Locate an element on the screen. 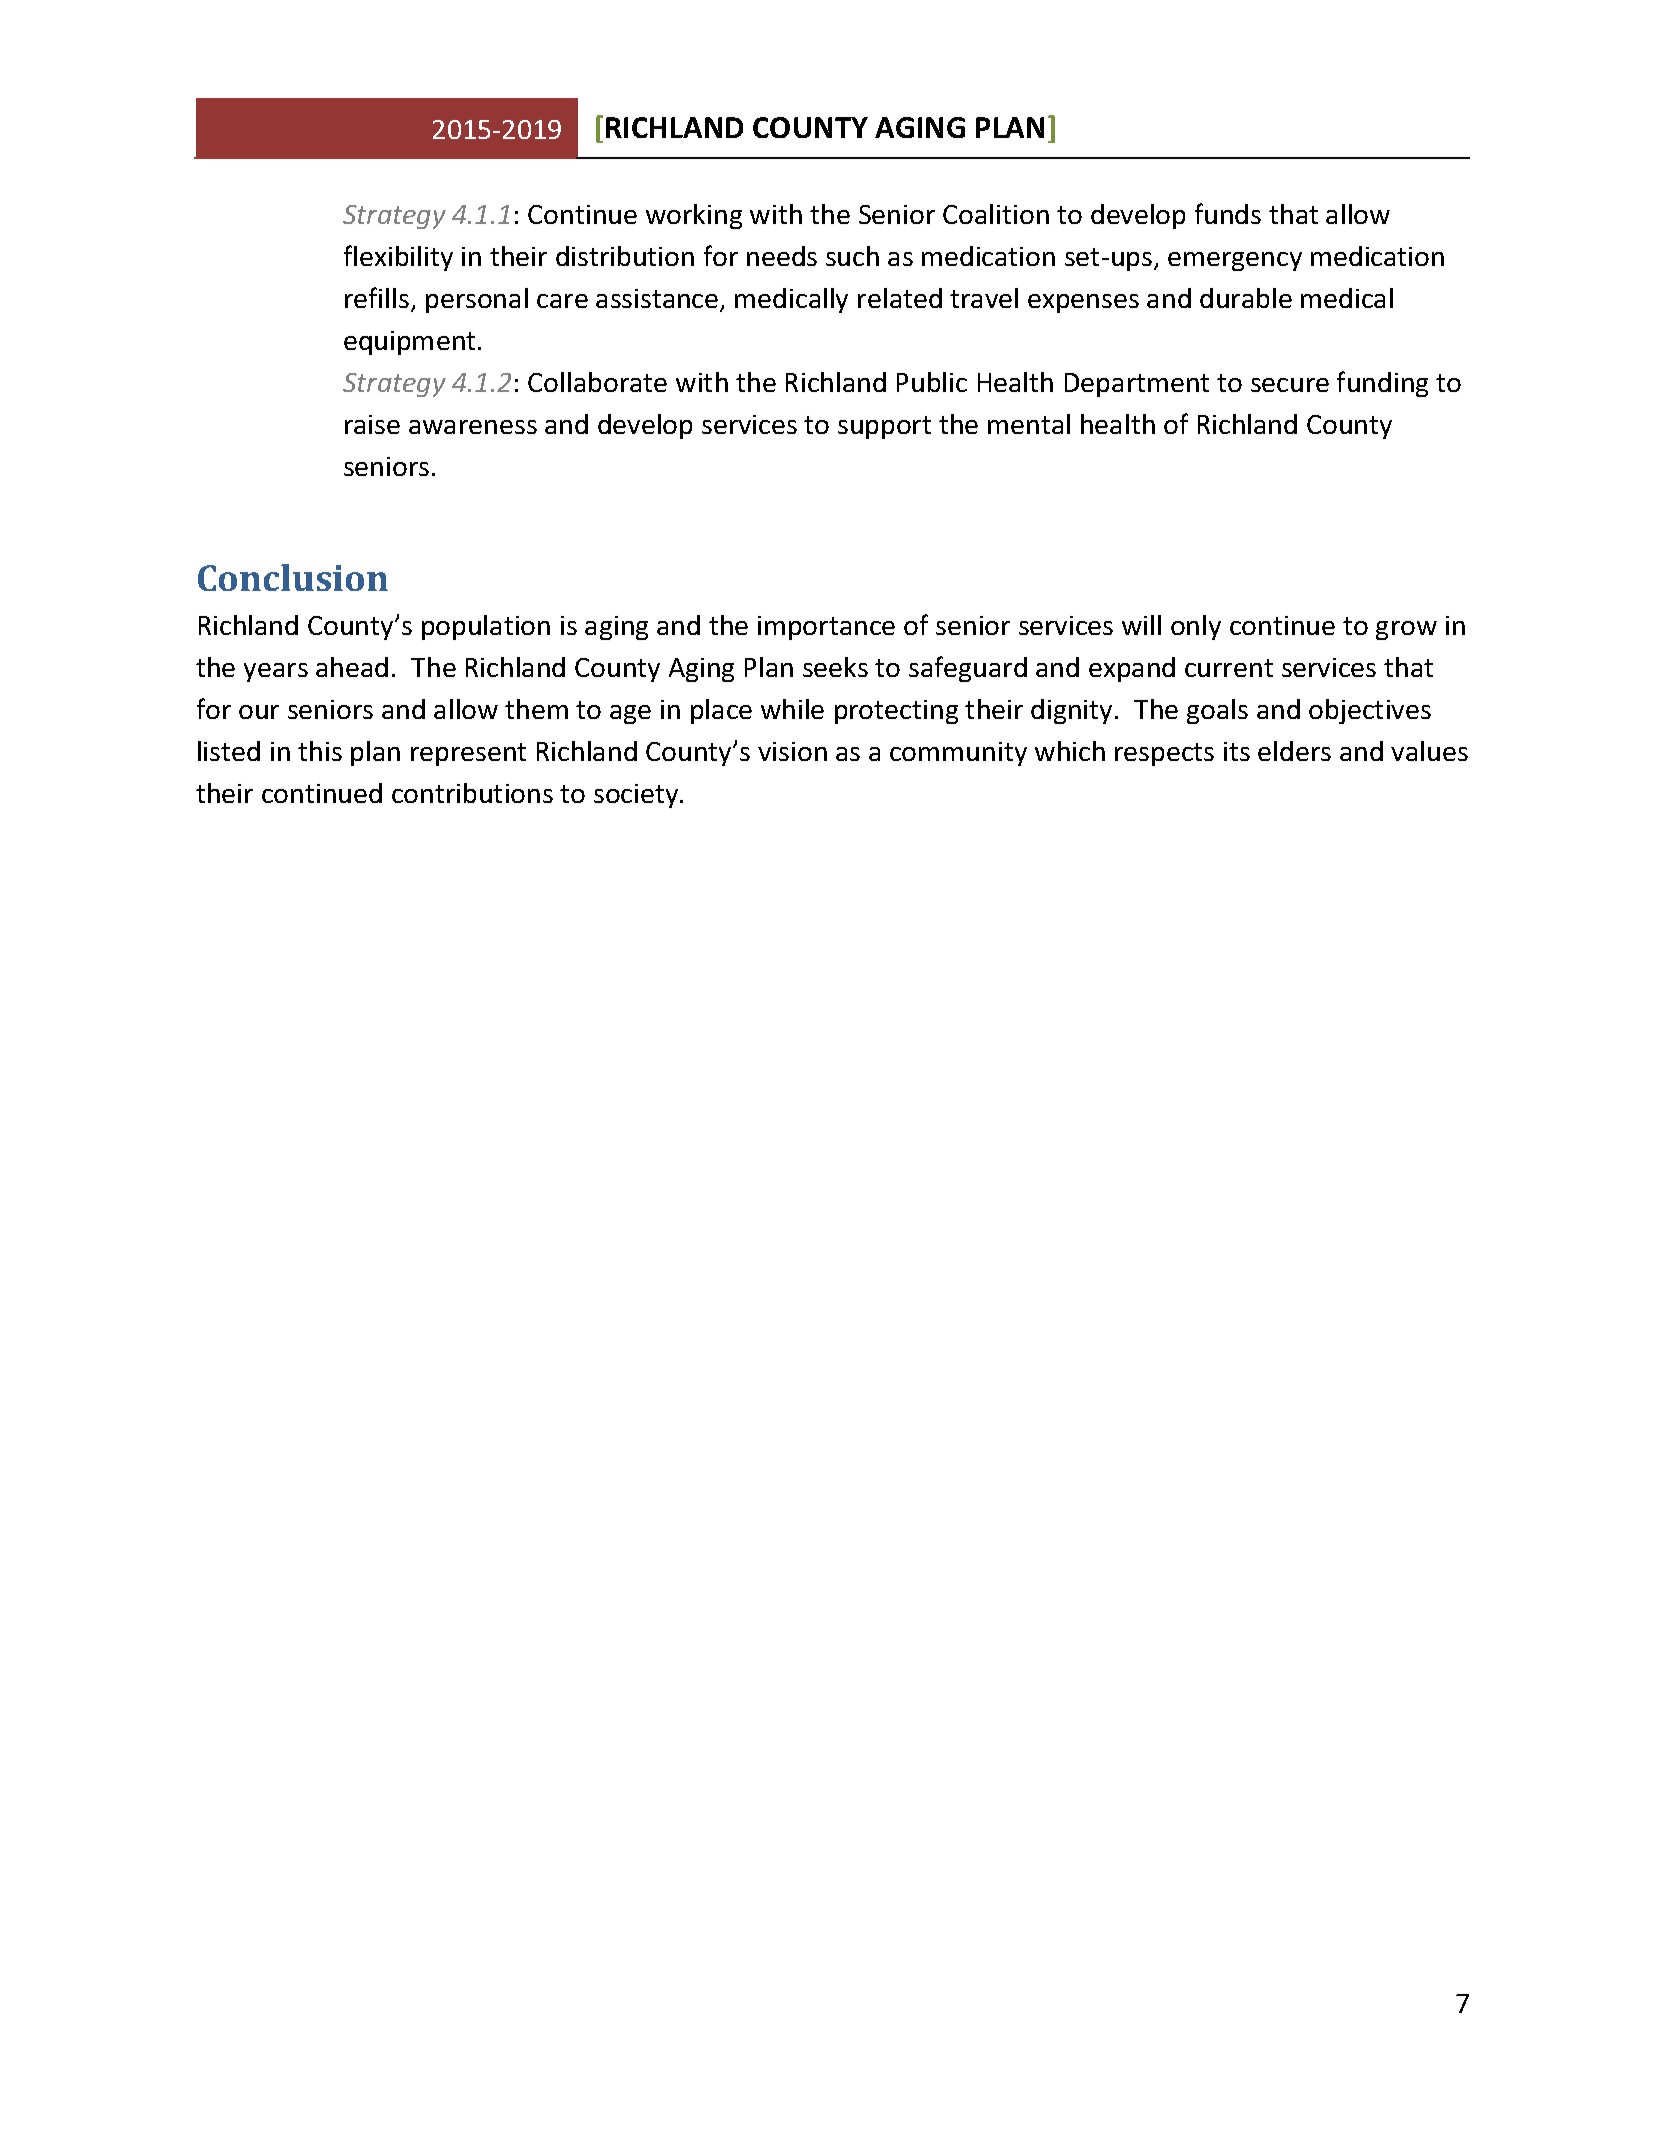  Conclusion is located at coordinates (293, 577).
